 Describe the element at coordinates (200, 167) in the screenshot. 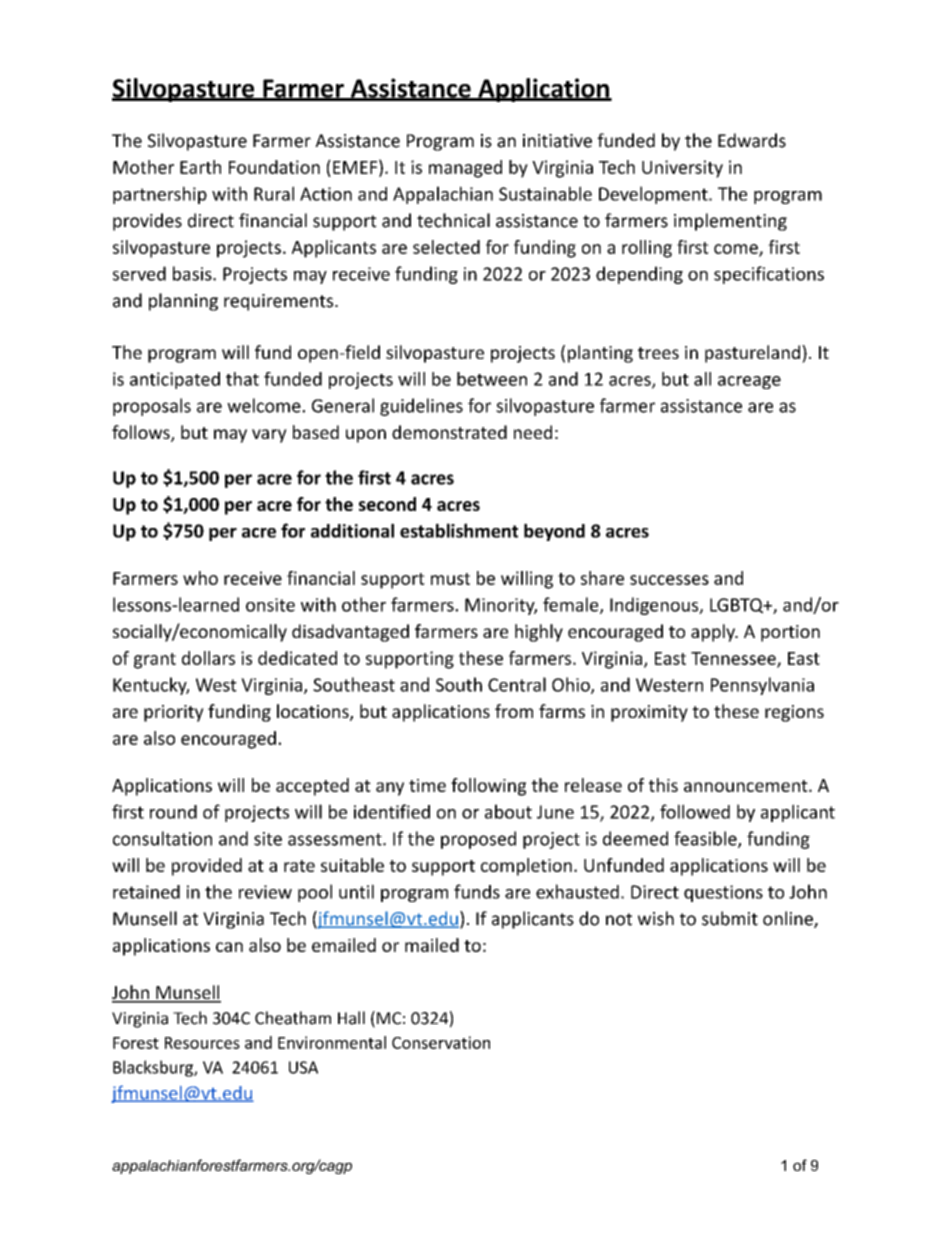

I see `Earth` at that location.
